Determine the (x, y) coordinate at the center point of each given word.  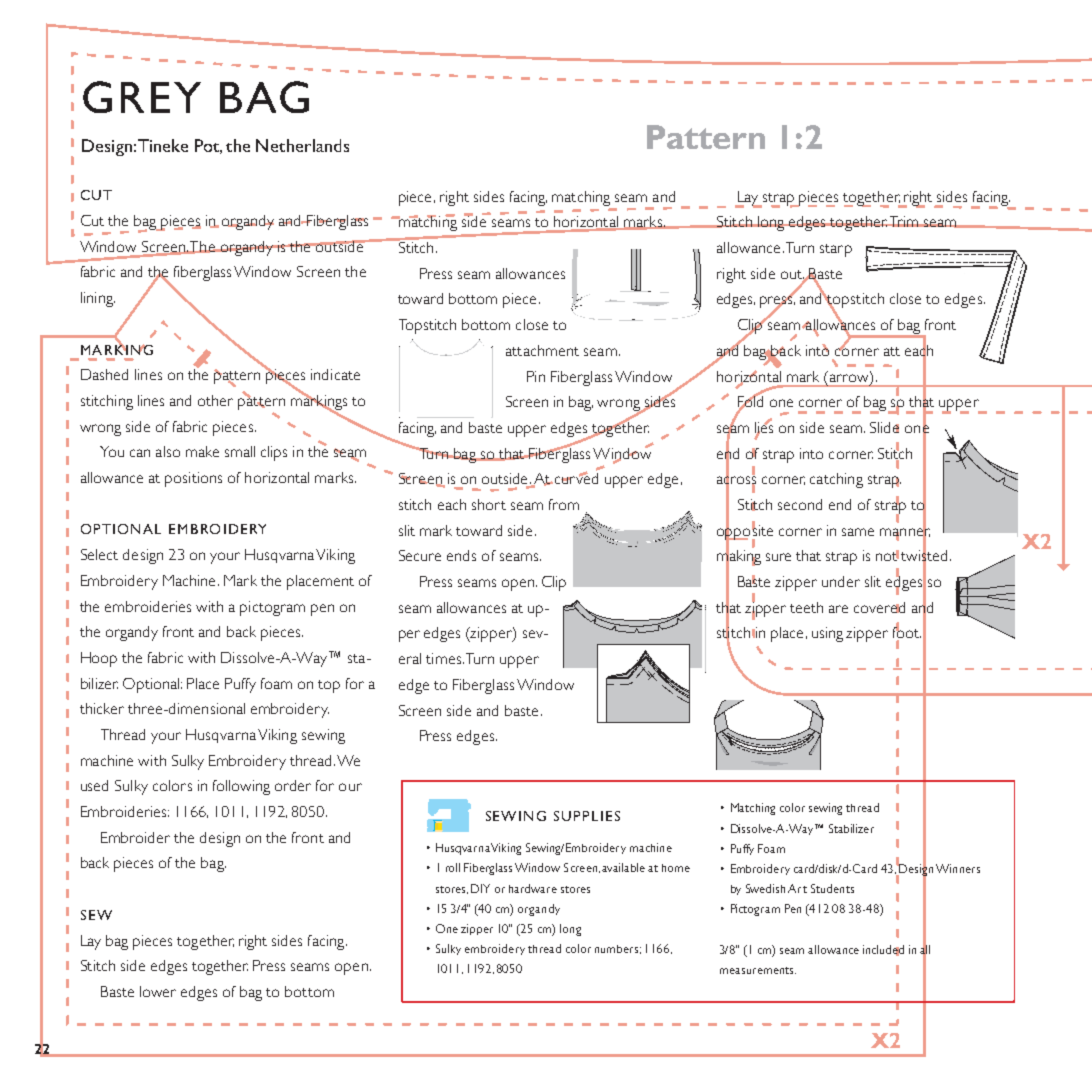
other (215, 400)
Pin (536, 376)
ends (461, 555)
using (827, 634)
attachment (542, 350)
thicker (102, 708)
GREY (142, 97)
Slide (884, 427)
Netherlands (302, 145)
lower (158, 991)
